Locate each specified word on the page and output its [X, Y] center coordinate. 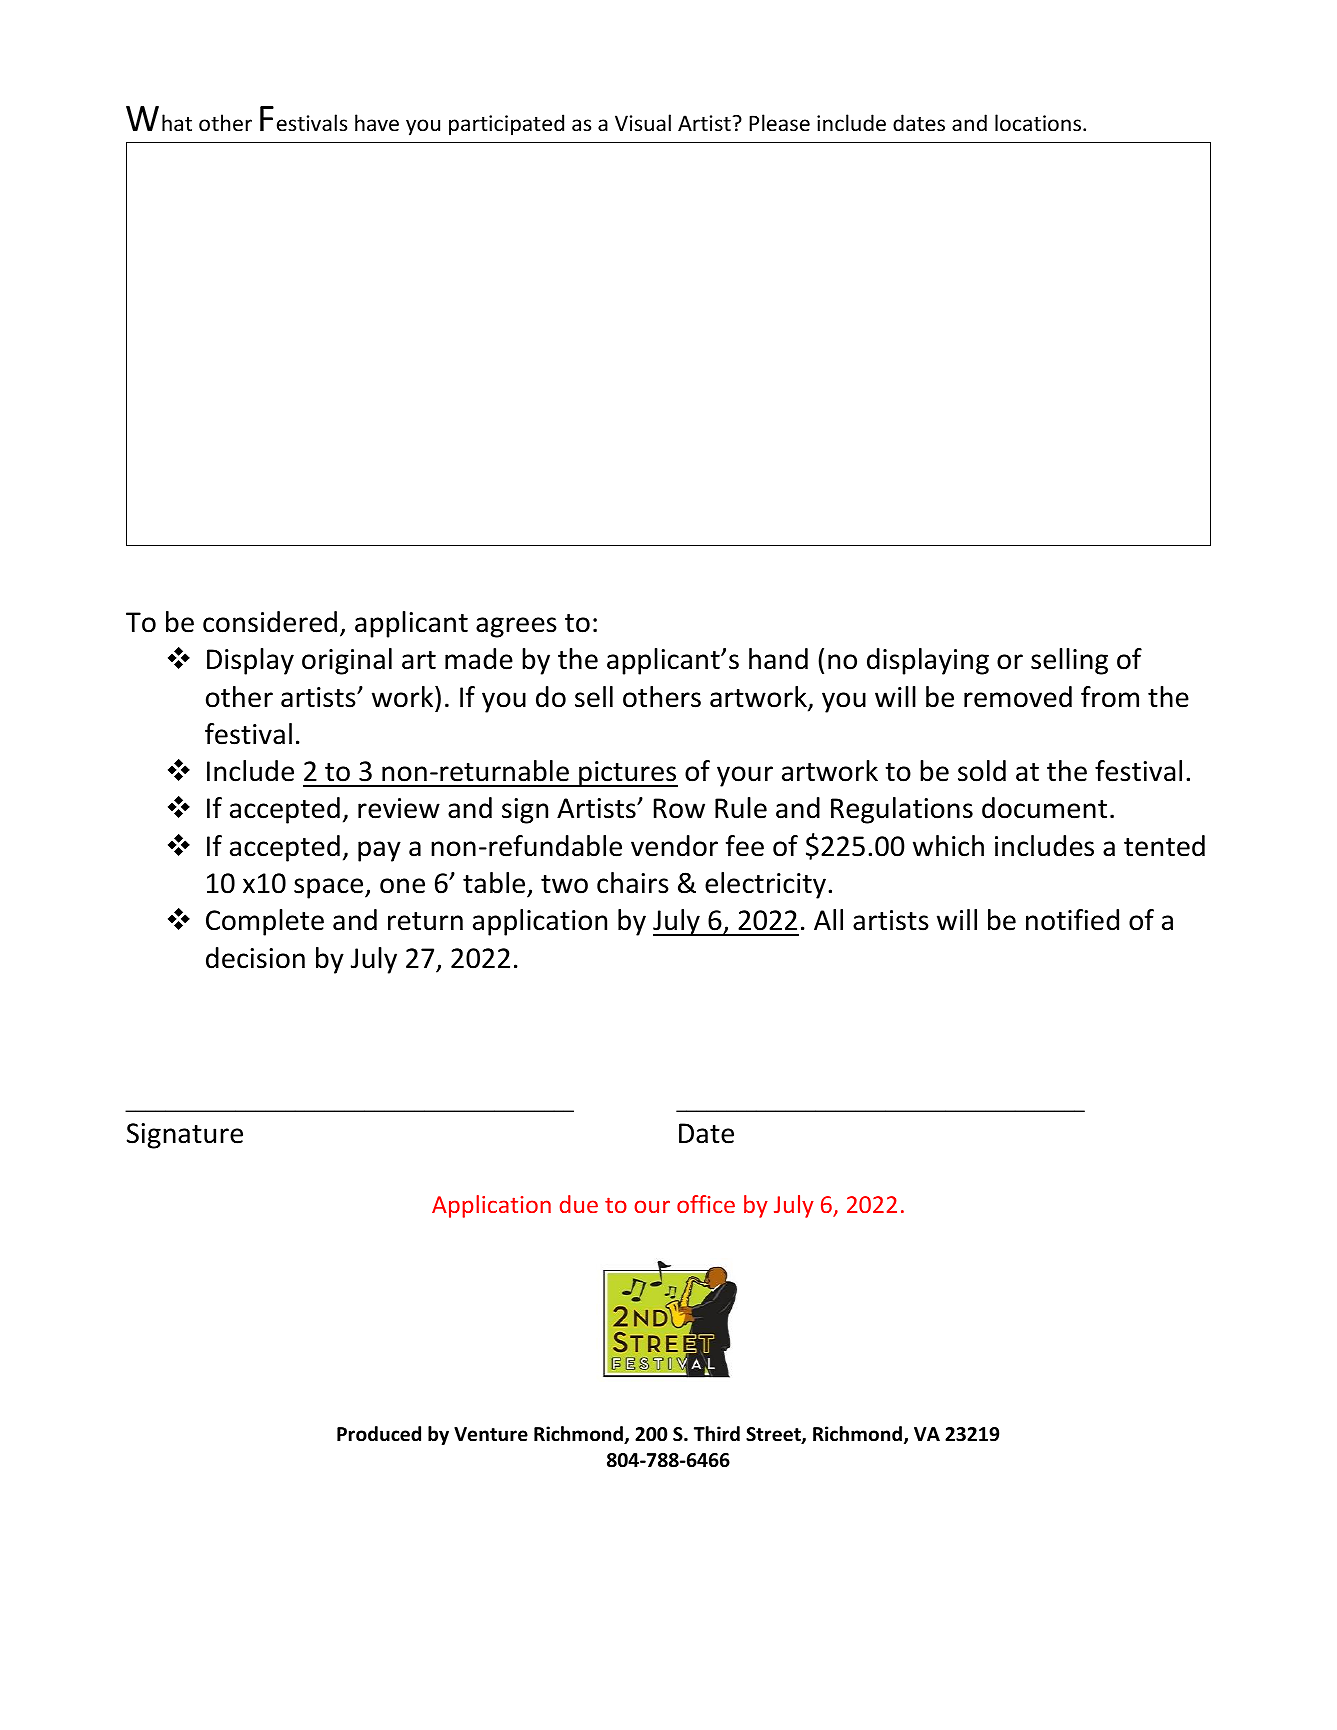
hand [778, 659]
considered [270, 622]
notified [1072, 920]
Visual [643, 123]
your [745, 776]
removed [1018, 697]
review [399, 808]
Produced [379, 1434]
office [706, 1204]
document [1044, 808]
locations [1038, 123]
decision [255, 958]
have [377, 123]
